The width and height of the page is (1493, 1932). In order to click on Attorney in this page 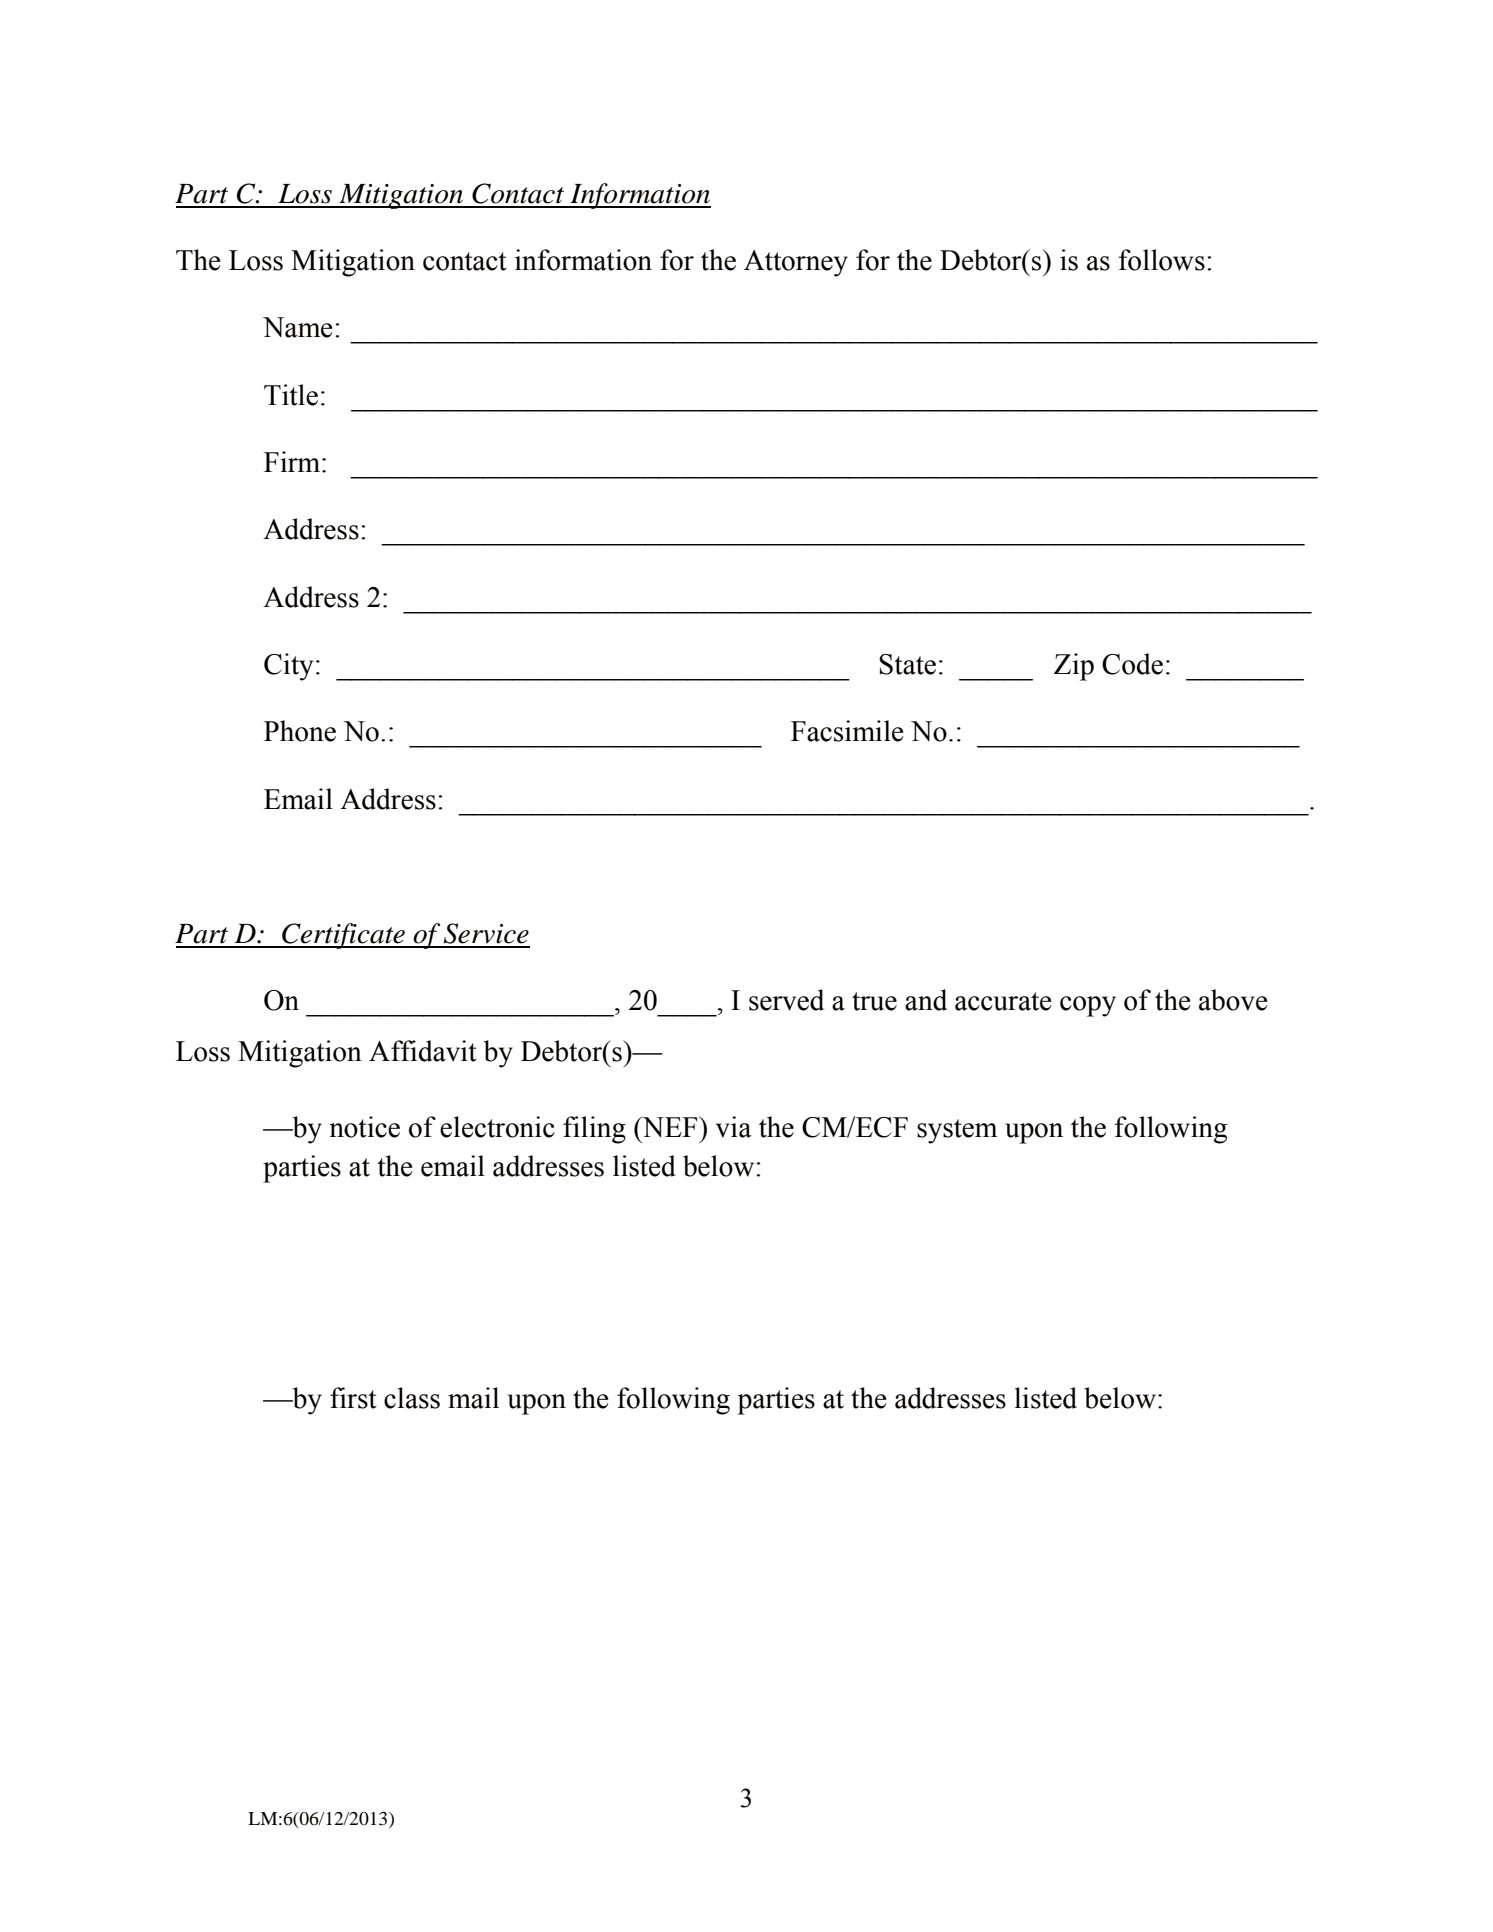, I will do `click(796, 263)`.
